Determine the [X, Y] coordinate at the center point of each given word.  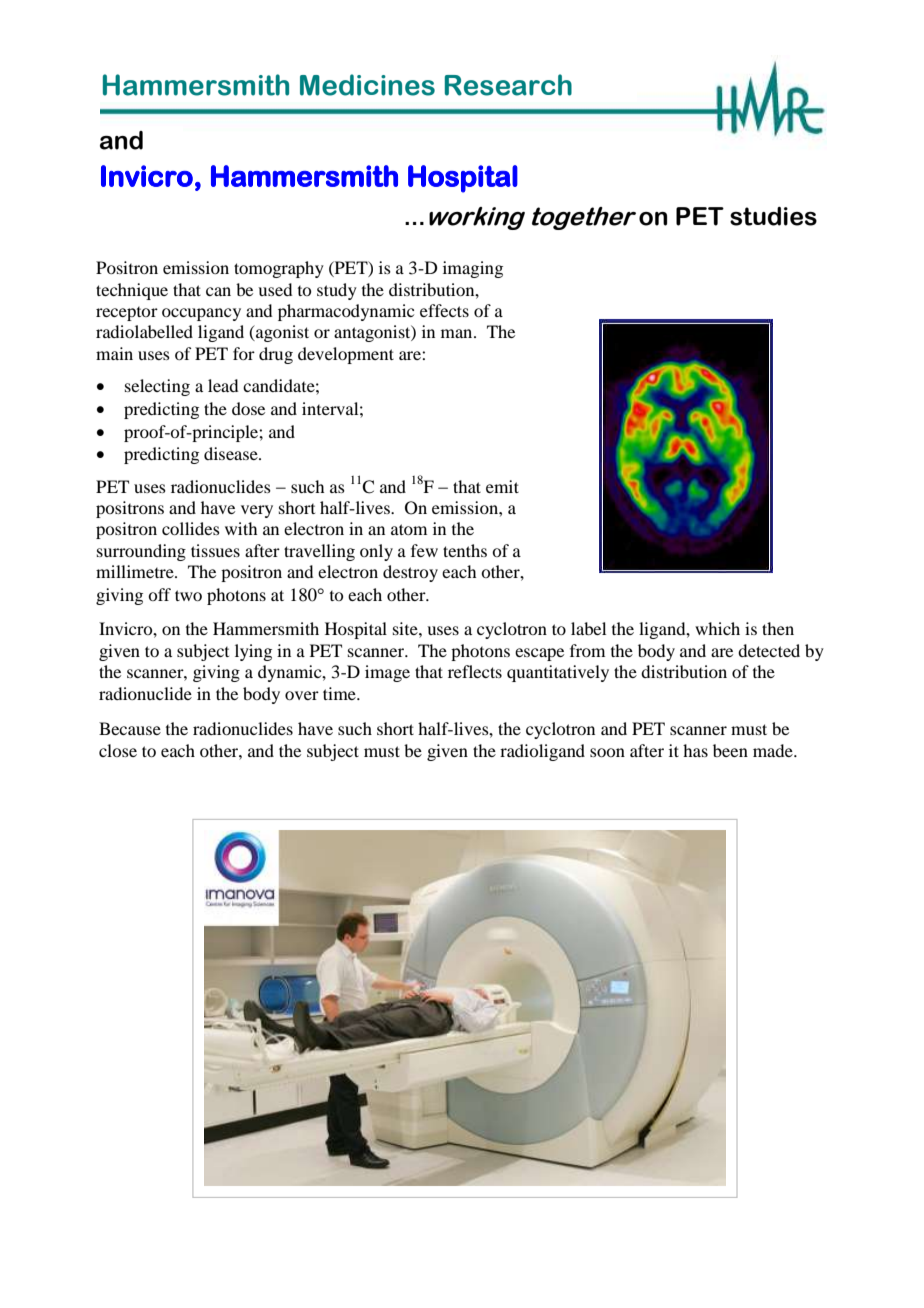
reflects [475, 671]
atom [409, 529]
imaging [473, 269]
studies [773, 216]
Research [508, 85]
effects [444, 310]
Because [130, 728]
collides [191, 528]
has [695, 750]
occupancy [201, 314]
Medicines [367, 85]
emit [502, 486]
